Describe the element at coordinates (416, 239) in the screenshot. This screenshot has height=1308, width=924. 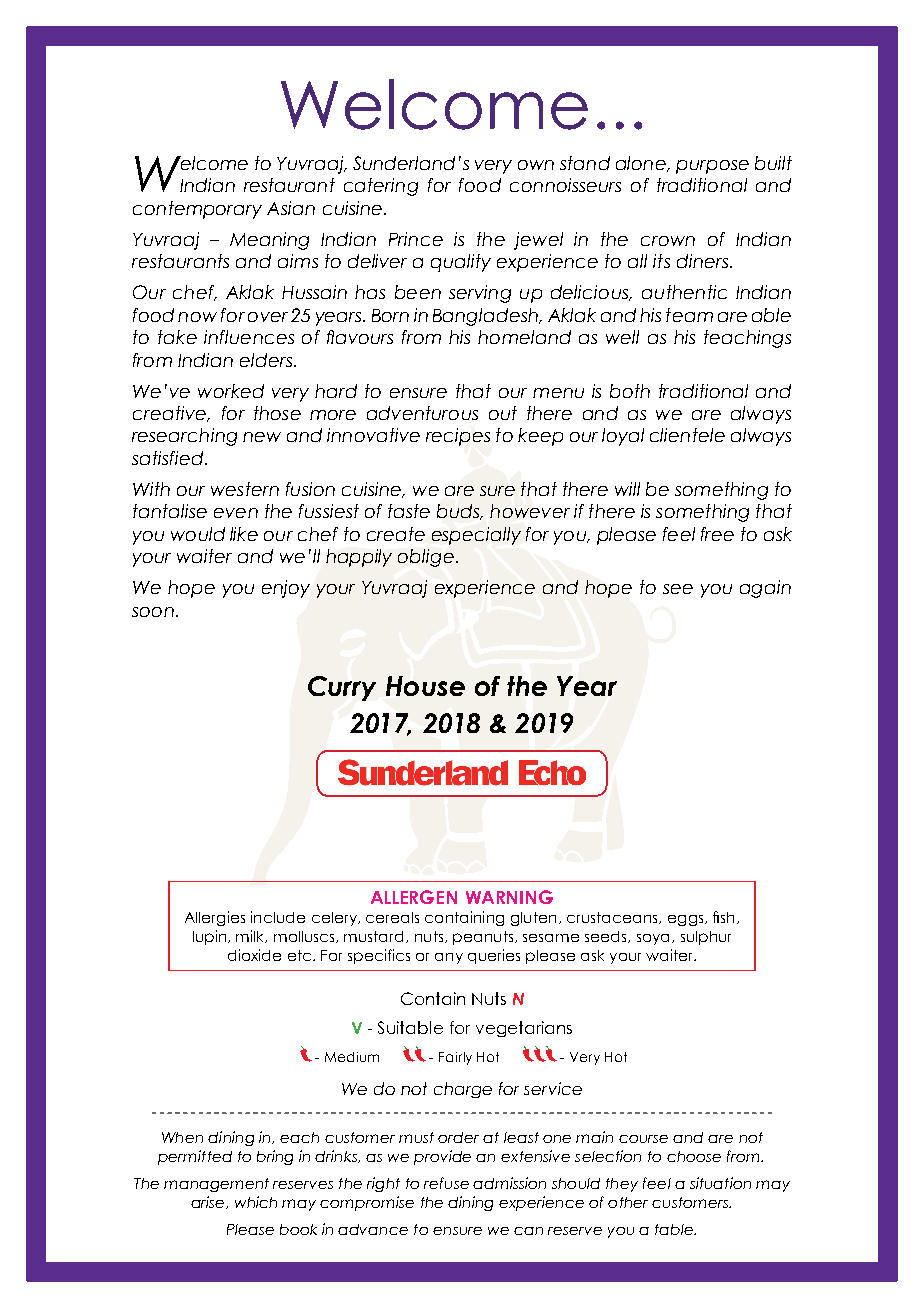
I see `Prince` at that location.
